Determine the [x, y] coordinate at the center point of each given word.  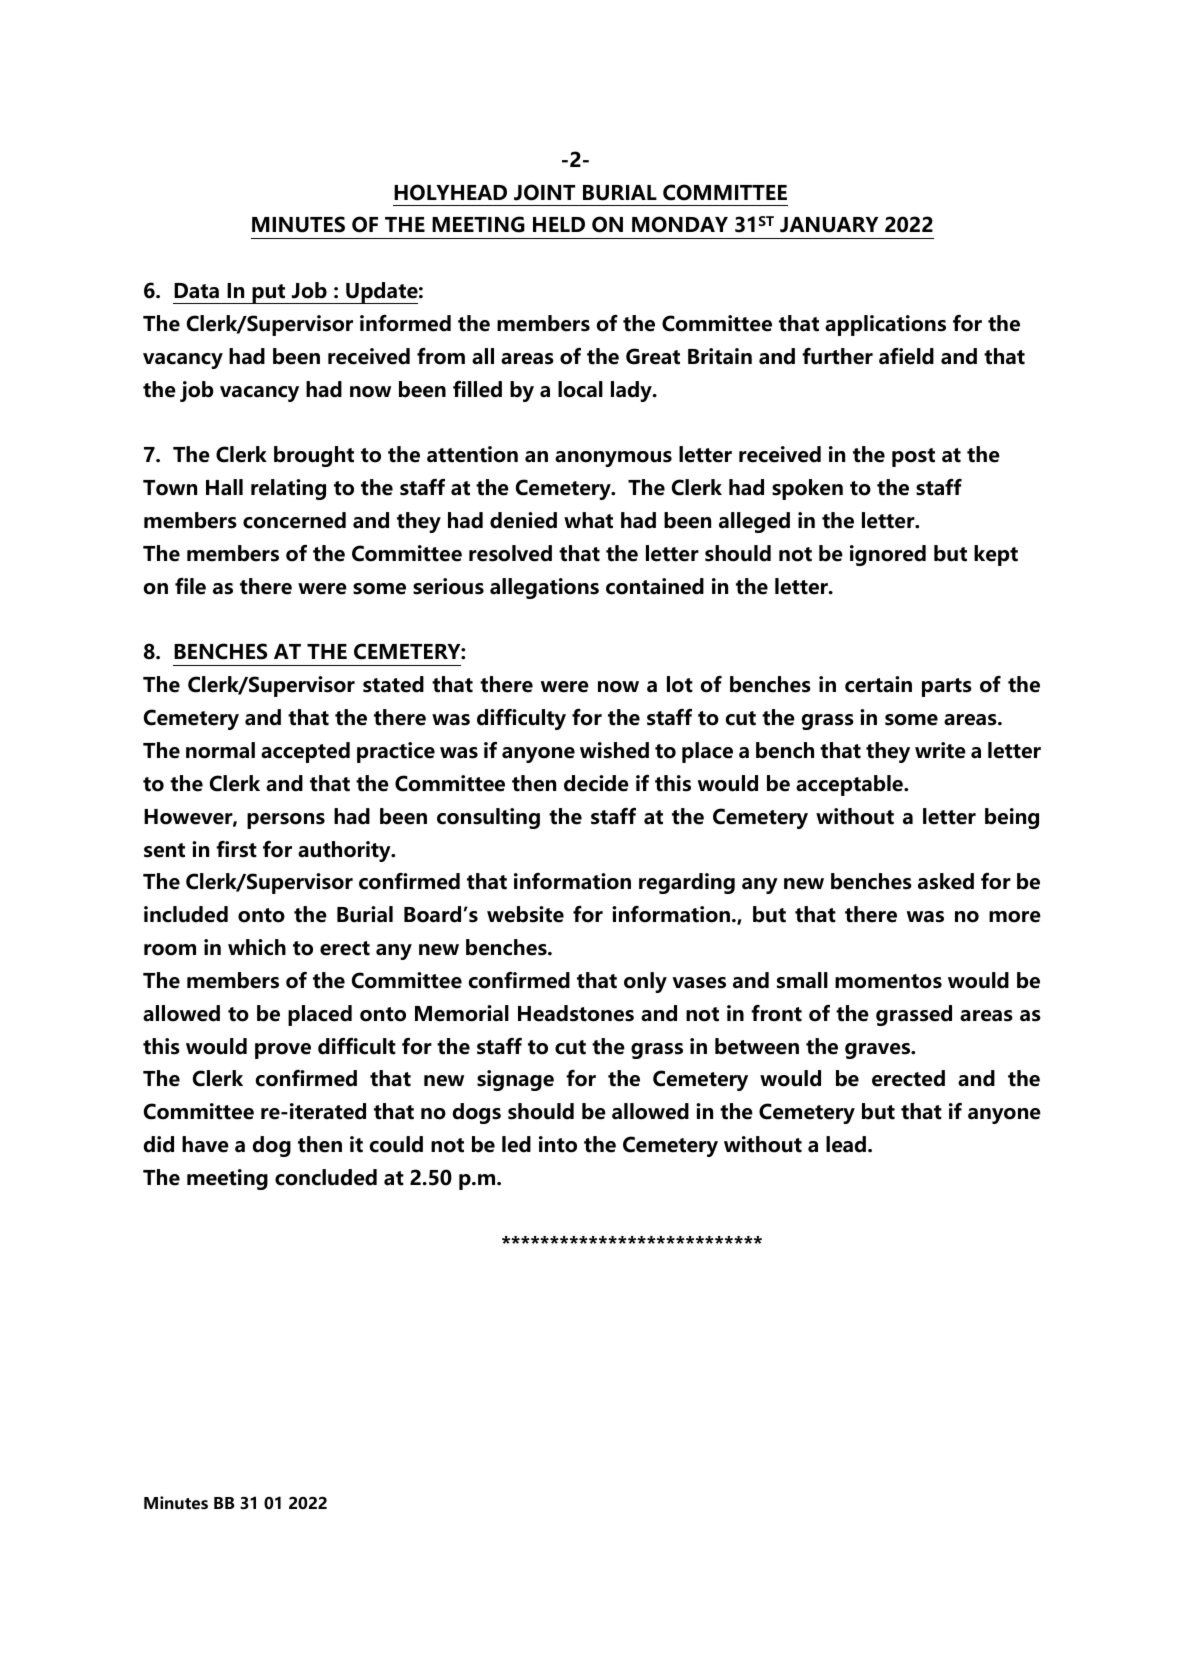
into [558, 1144]
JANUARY [829, 225]
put [269, 294]
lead [847, 1144]
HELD [559, 224]
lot [680, 684]
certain [878, 684]
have [205, 1144]
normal [220, 750]
